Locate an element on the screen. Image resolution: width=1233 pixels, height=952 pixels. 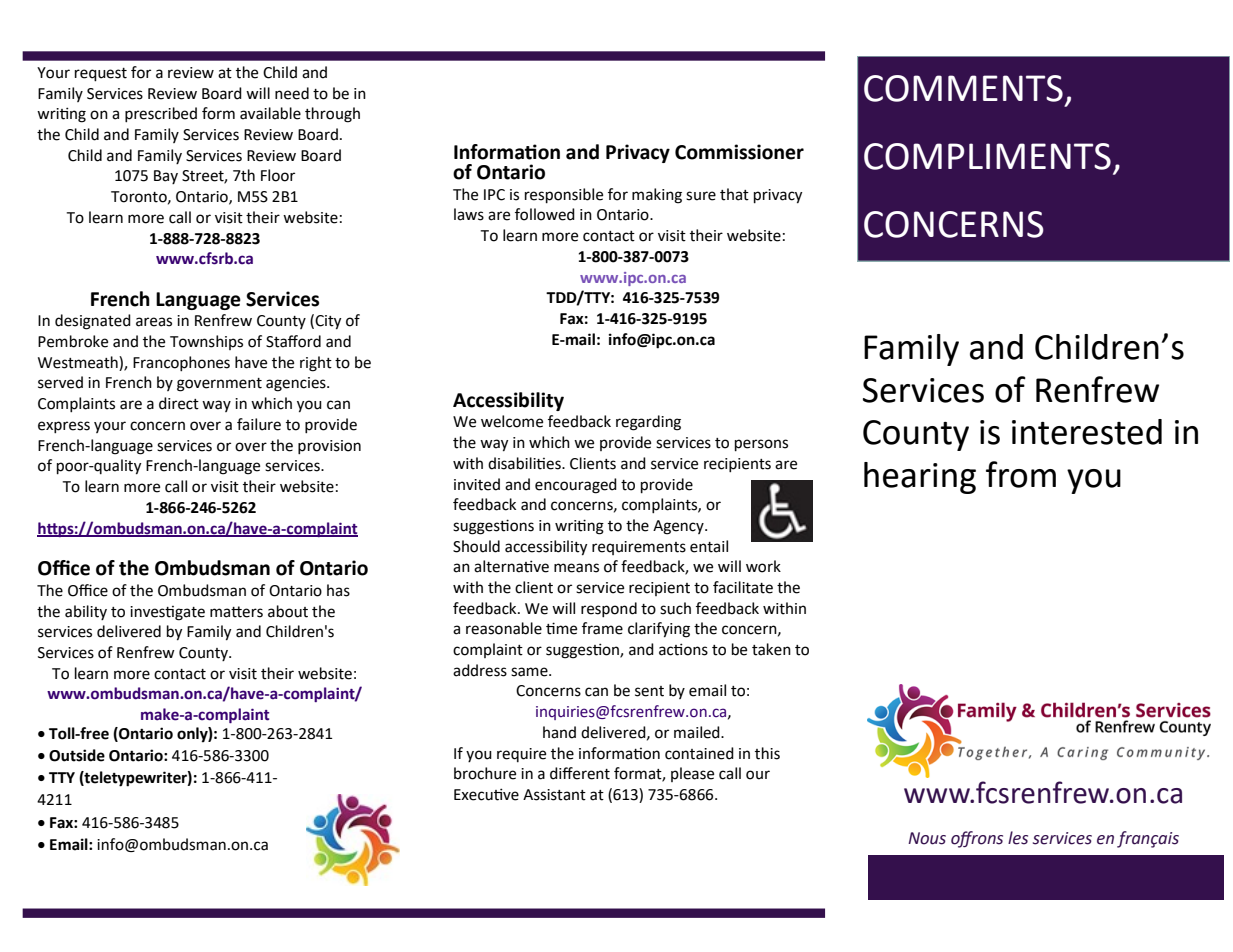
Townships is located at coordinates (206, 342).
